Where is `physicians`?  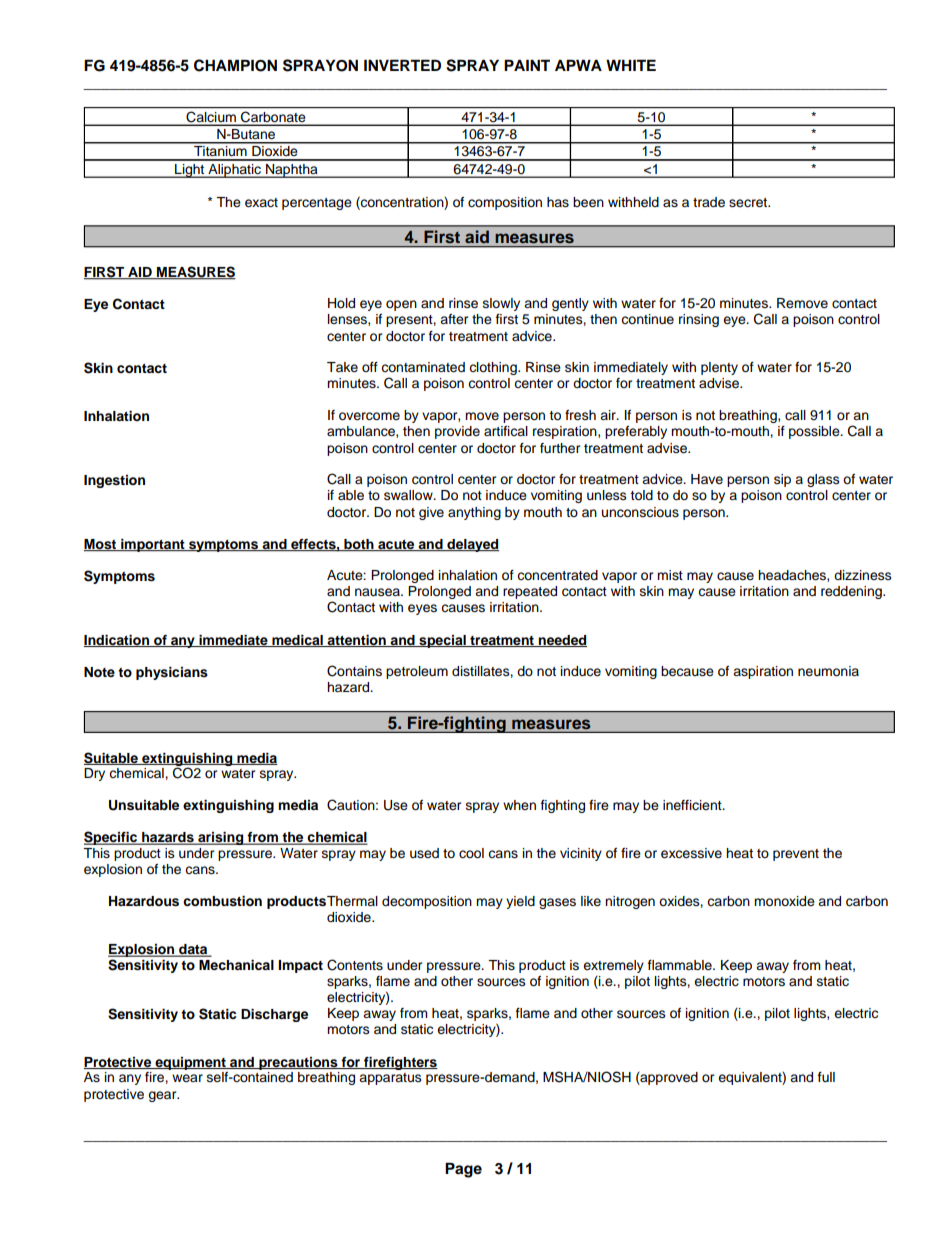 physicians is located at coordinates (172, 673).
